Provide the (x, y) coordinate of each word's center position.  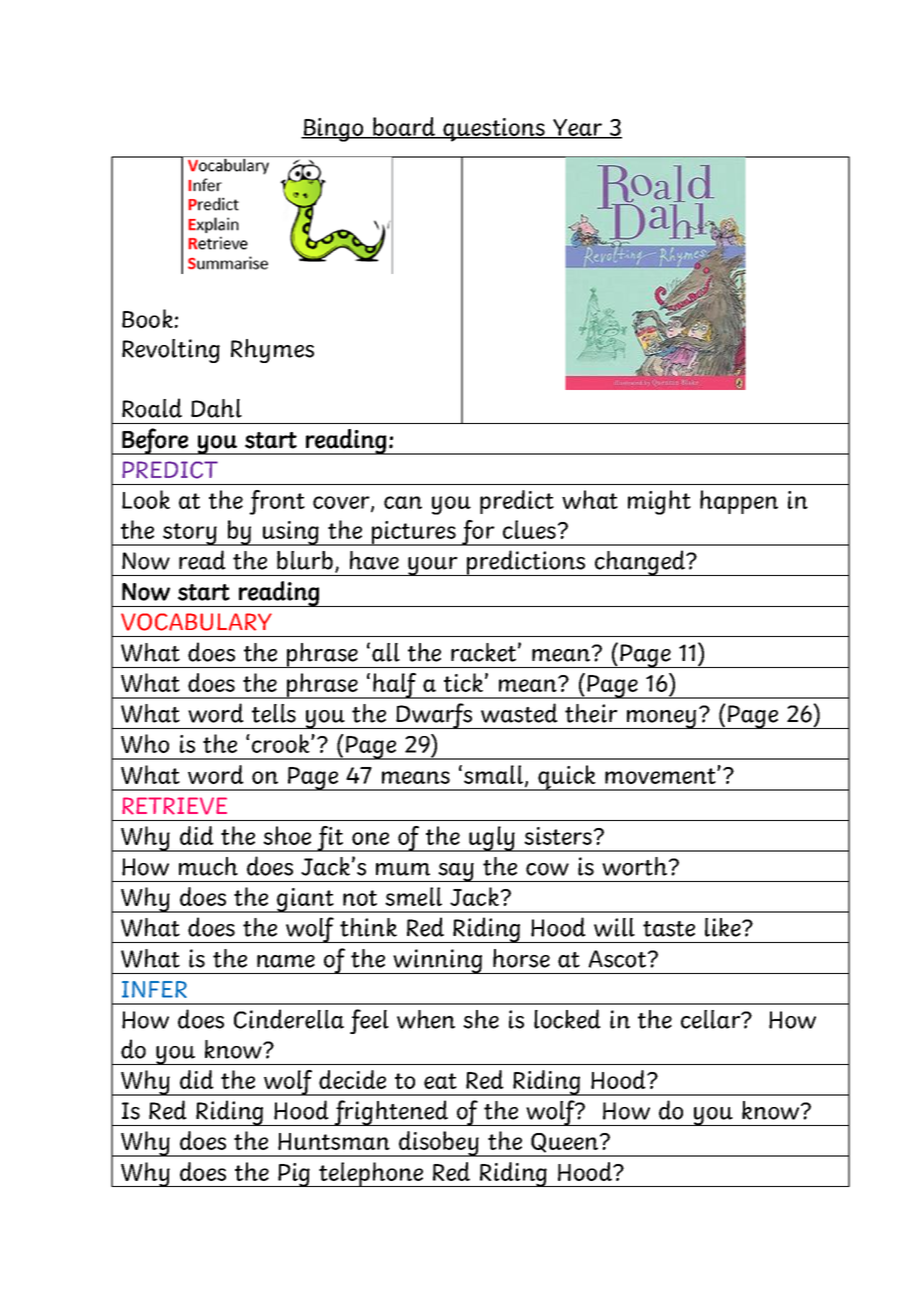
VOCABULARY (196, 622)
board (404, 127)
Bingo (333, 130)
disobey (439, 1144)
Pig (294, 1175)
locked (567, 1019)
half (395, 686)
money (662, 719)
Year (577, 128)
